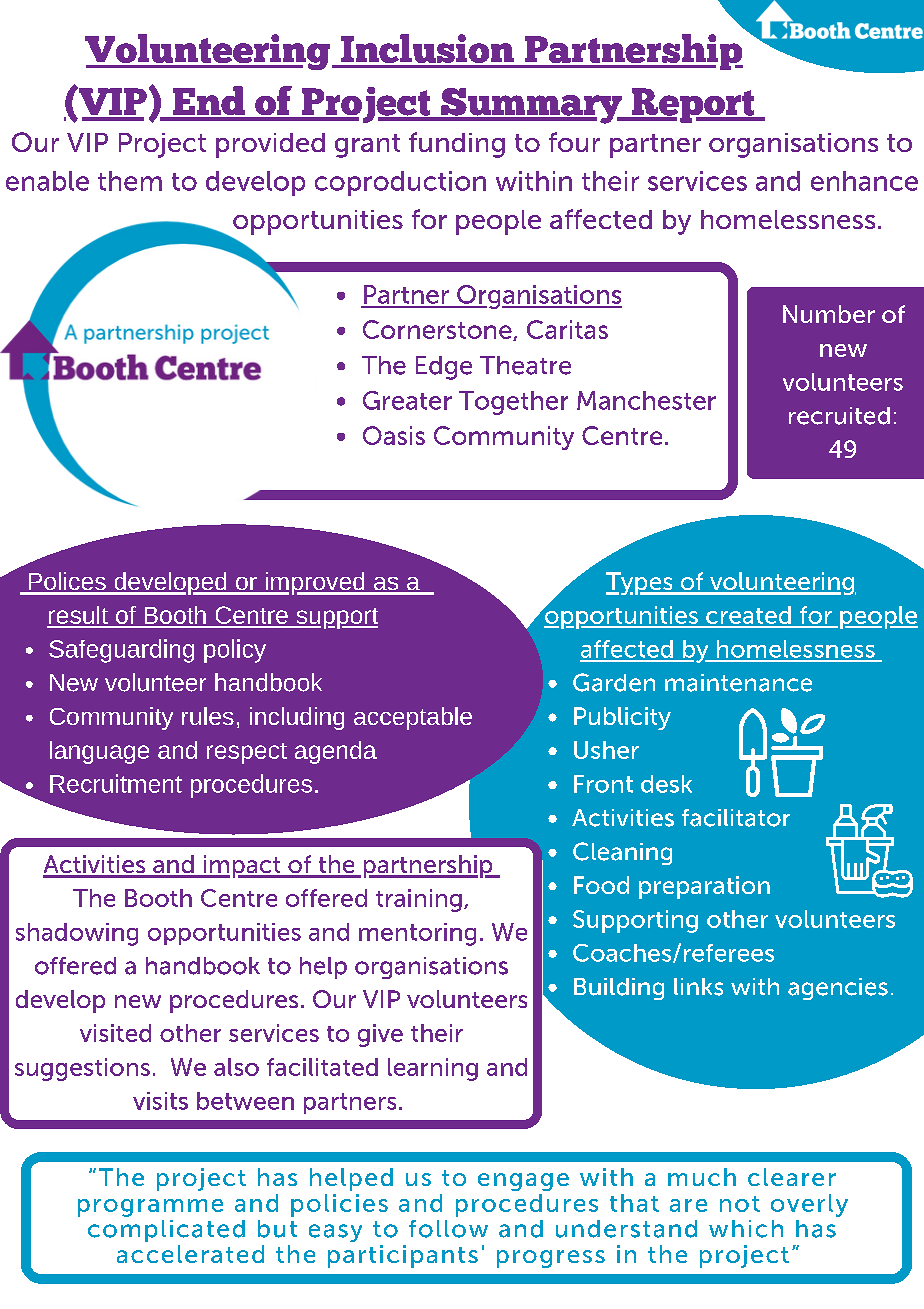 Image resolution: width=924 pixels, height=1309 pixels. I want to click on complicated, so click(166, 1231).
